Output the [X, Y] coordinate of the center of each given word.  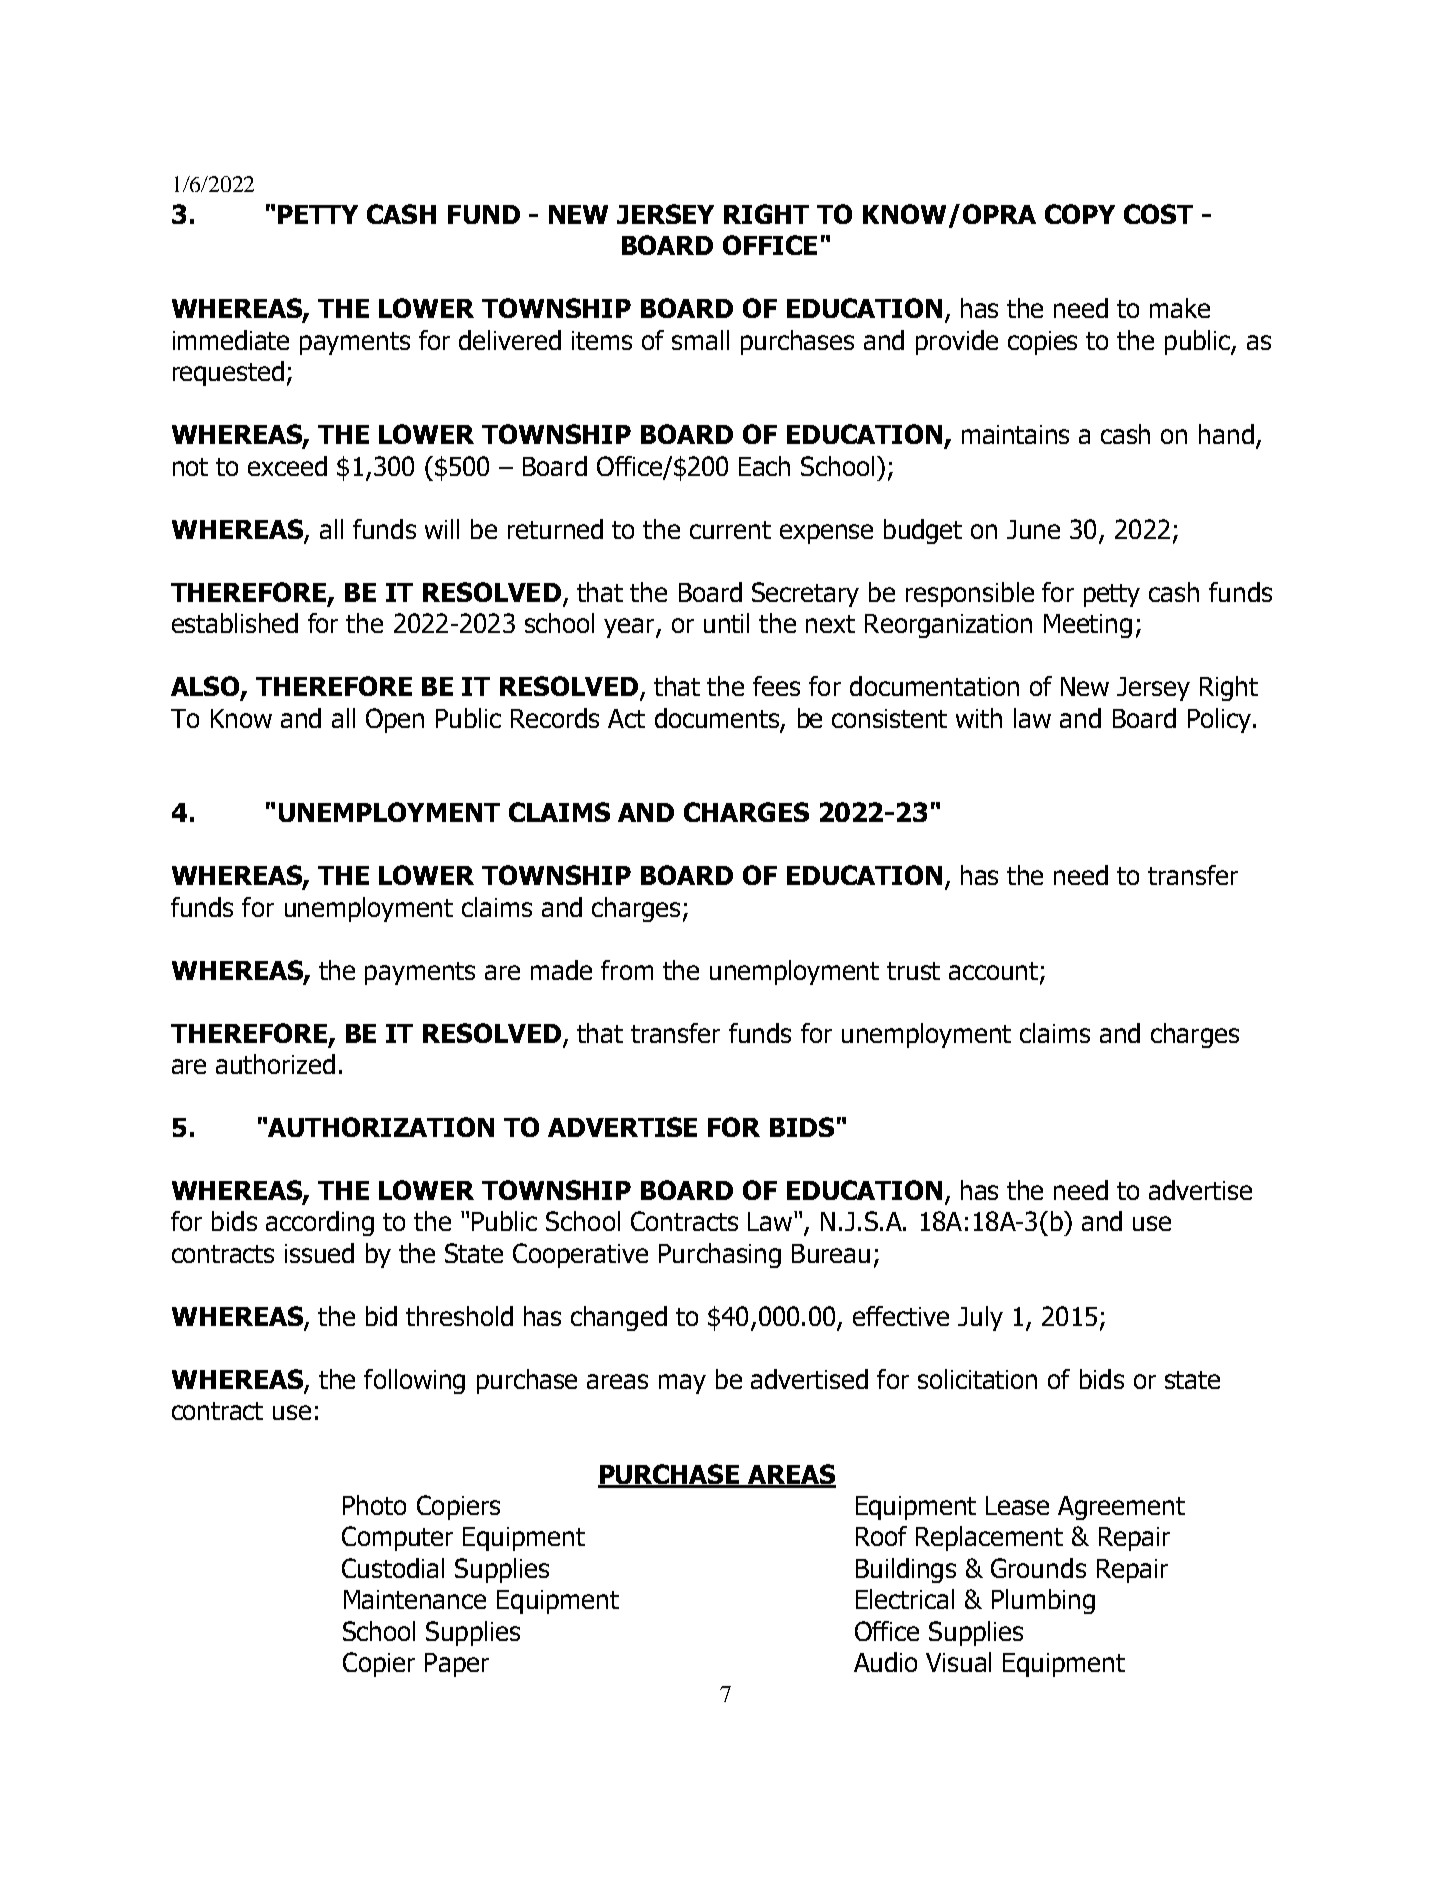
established [235, 623]
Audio [885, 1662]
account [995, 972]
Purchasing [720, 1255]
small [700, 340]
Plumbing [1043, 1601]
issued [319, 1253]
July [980, 1318]
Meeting [1088, 626]
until [726, 623]
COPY [1080, 214]
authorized [275, 1064]
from [627, 970]
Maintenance [415, 1599]
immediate [231, 340]
